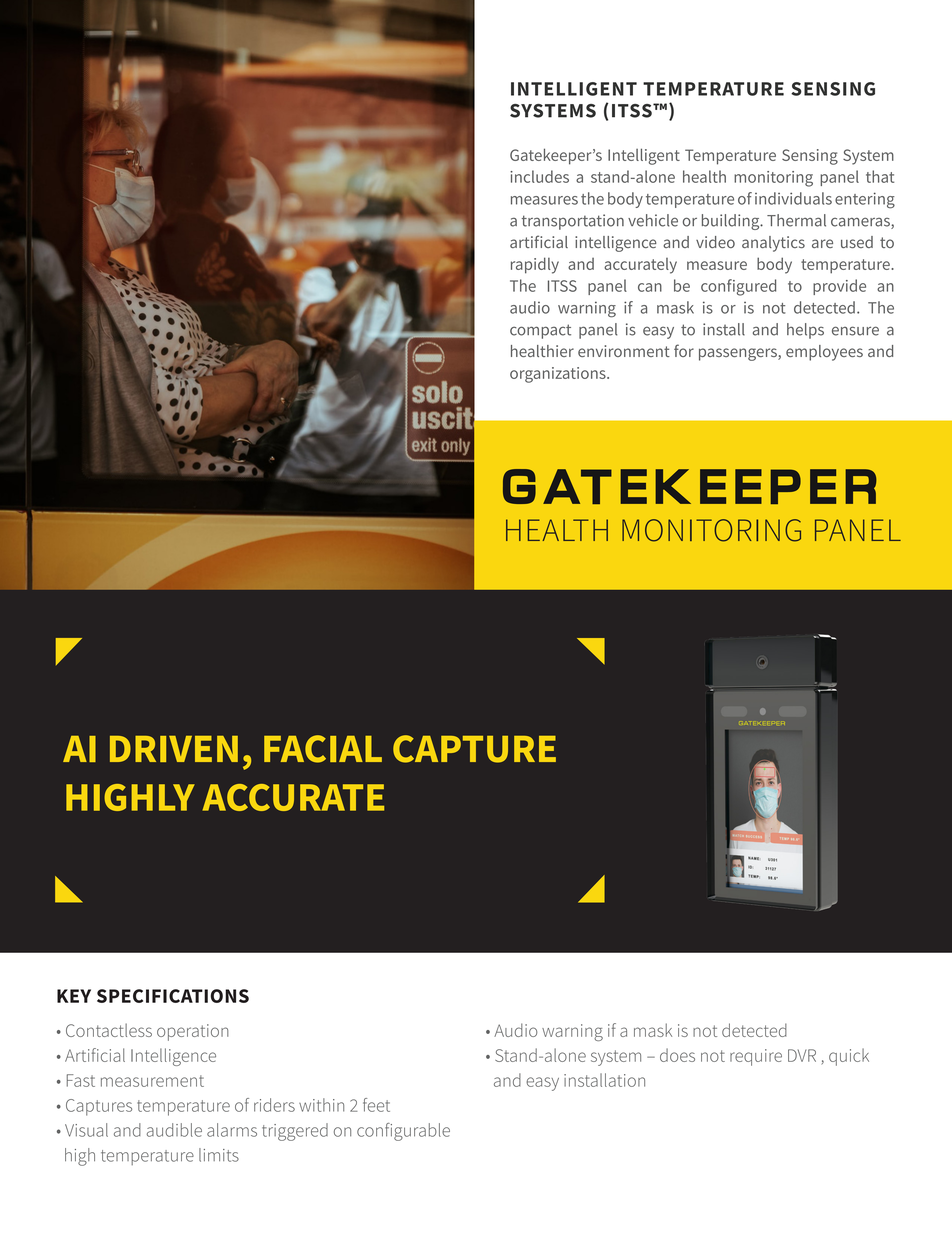 This screenshot has width=952, height=1233. Describe the element at coordinates (174, 1130) in the screenshot. I see `audible` at that location.
